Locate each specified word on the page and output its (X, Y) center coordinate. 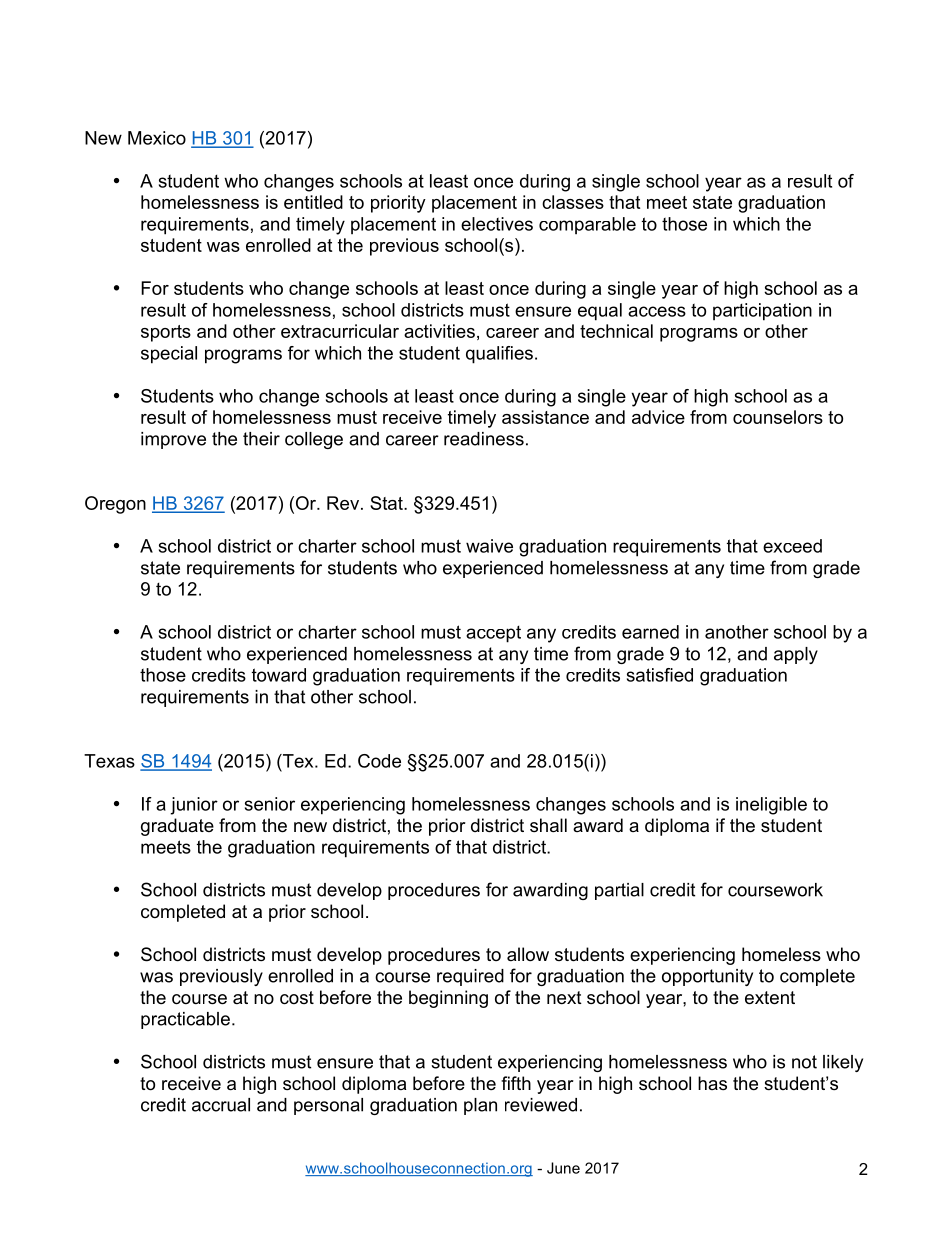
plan (480, 1106)
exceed (792, 546)
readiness (484, 439)
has (712, 1083)
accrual (221, 1105)
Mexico (157, 138)
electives (497, 224)
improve (173, 440)
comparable (587, 226)
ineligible (771, 806)
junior (194, 806)
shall (548, 825)
